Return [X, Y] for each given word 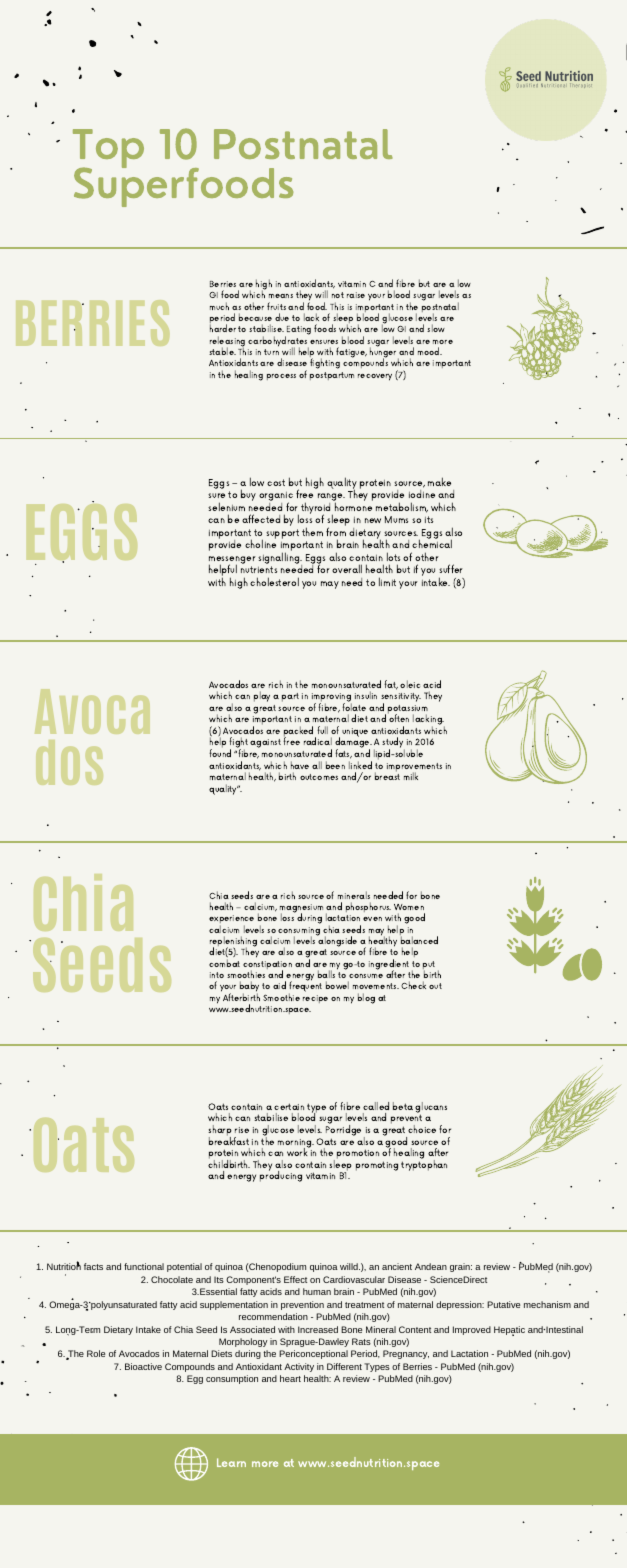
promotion [358, 1154]
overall [347, 568]
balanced [419, 939]
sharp [220, 1131]
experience [231, 921]
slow [436, 328]
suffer [451, 568]
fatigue [351, 352]
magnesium [301, 909]
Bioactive [143, 1366]
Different [344, 1366]
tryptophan [424, 1164]
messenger [232, 561]
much [219, 306]
